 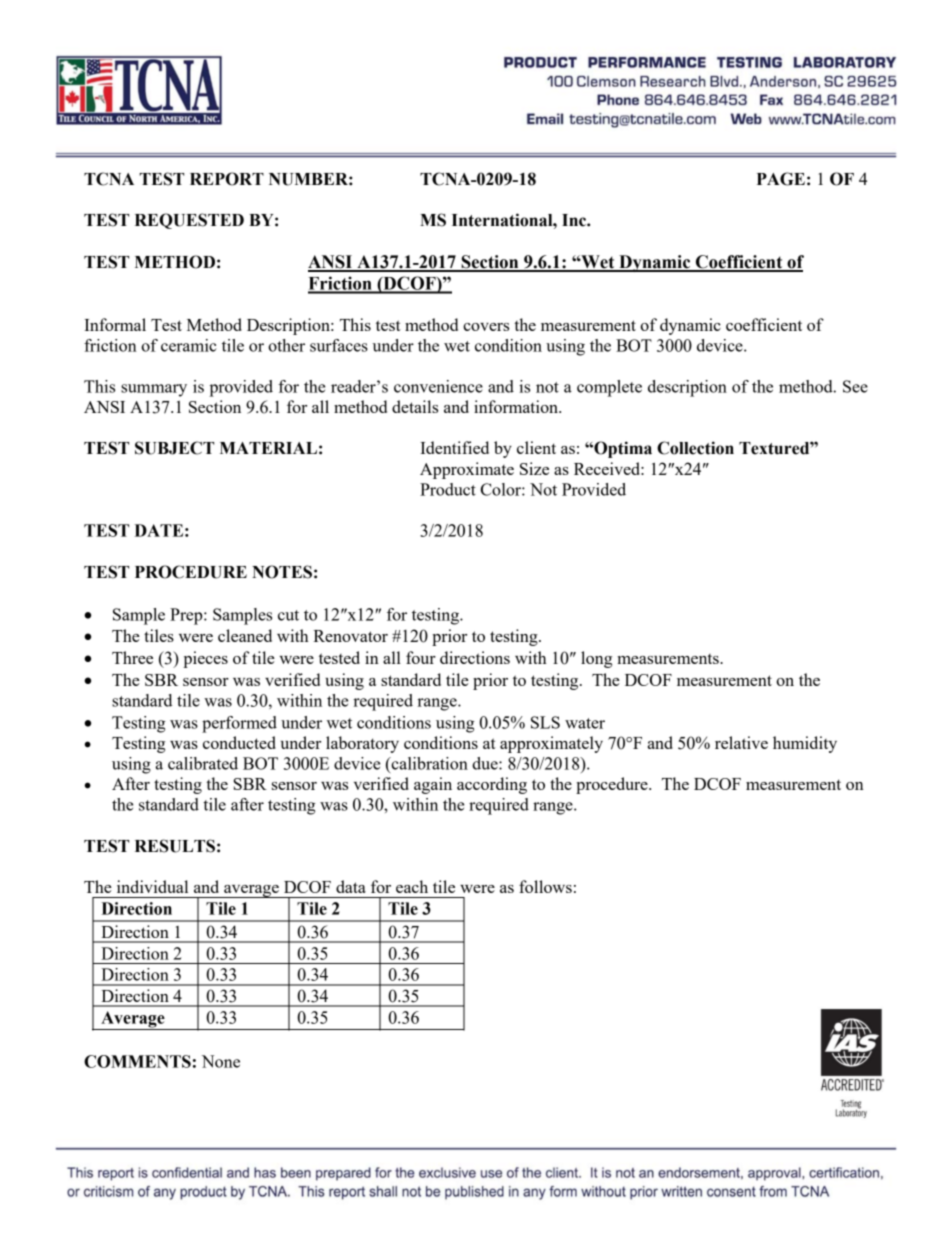 What do you see at coordinates (596, 659) in the screenshot?
I see `long` at bounding box center [596, 659].
